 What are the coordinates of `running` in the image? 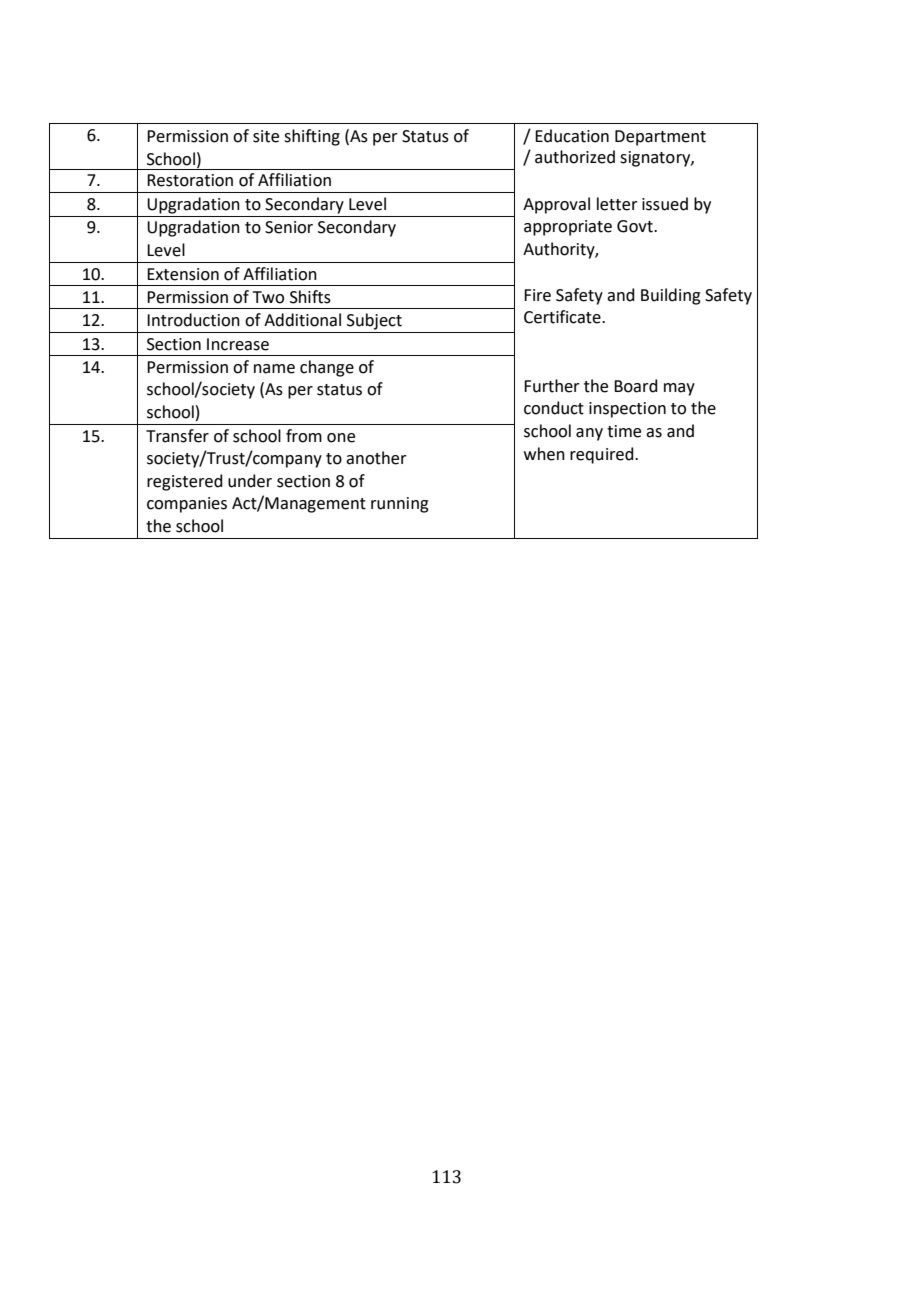 It's located at (400, 505).
